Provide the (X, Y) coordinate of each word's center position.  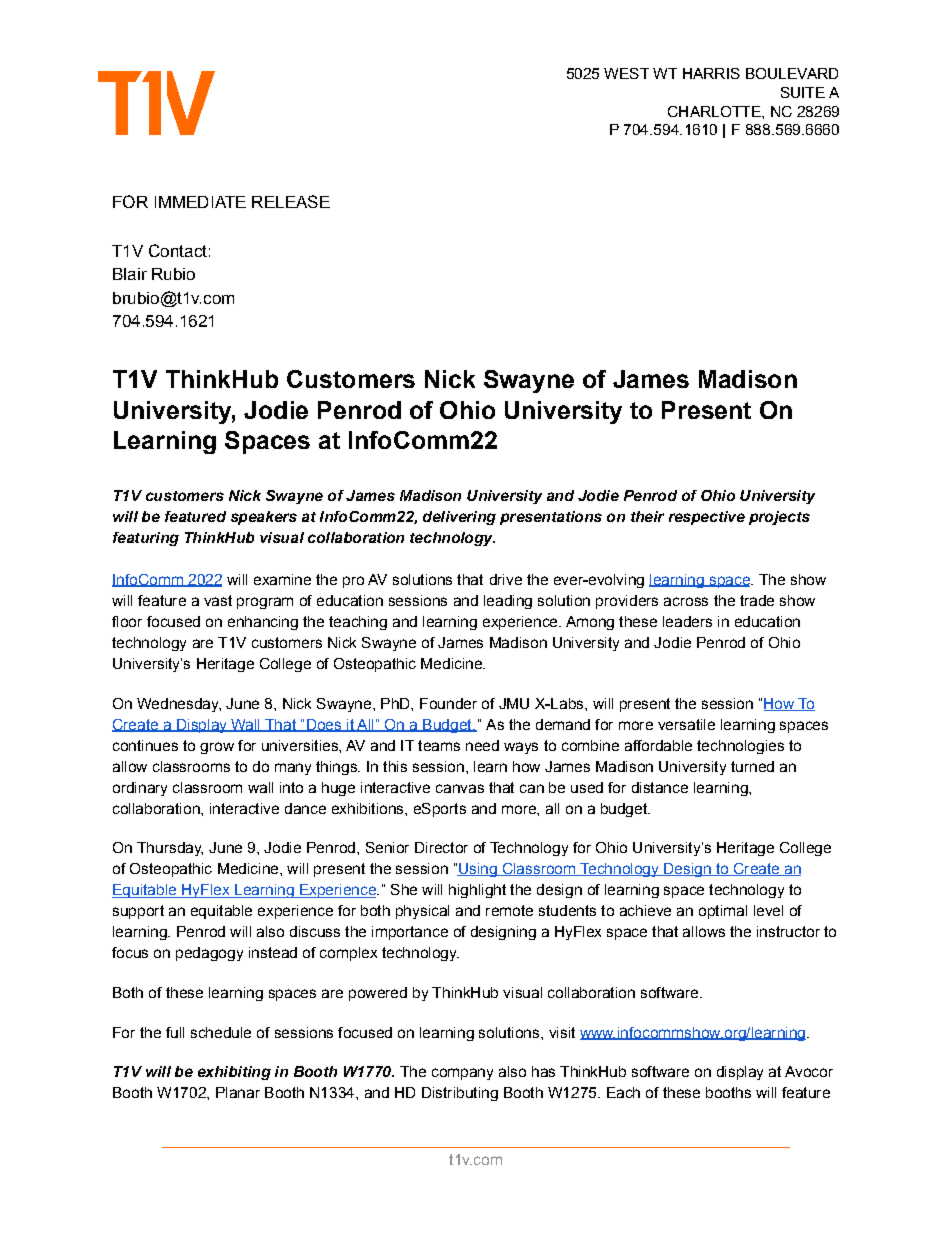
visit (562, 1032)
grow (217, 748)
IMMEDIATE (200, 202)
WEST (626, 73)
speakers (264, 518)
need (482, 745)
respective (707, 518)
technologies (740, 747)
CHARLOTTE (715, 111)
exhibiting (234, 1073)
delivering (459, 518)
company (462, 1074)
